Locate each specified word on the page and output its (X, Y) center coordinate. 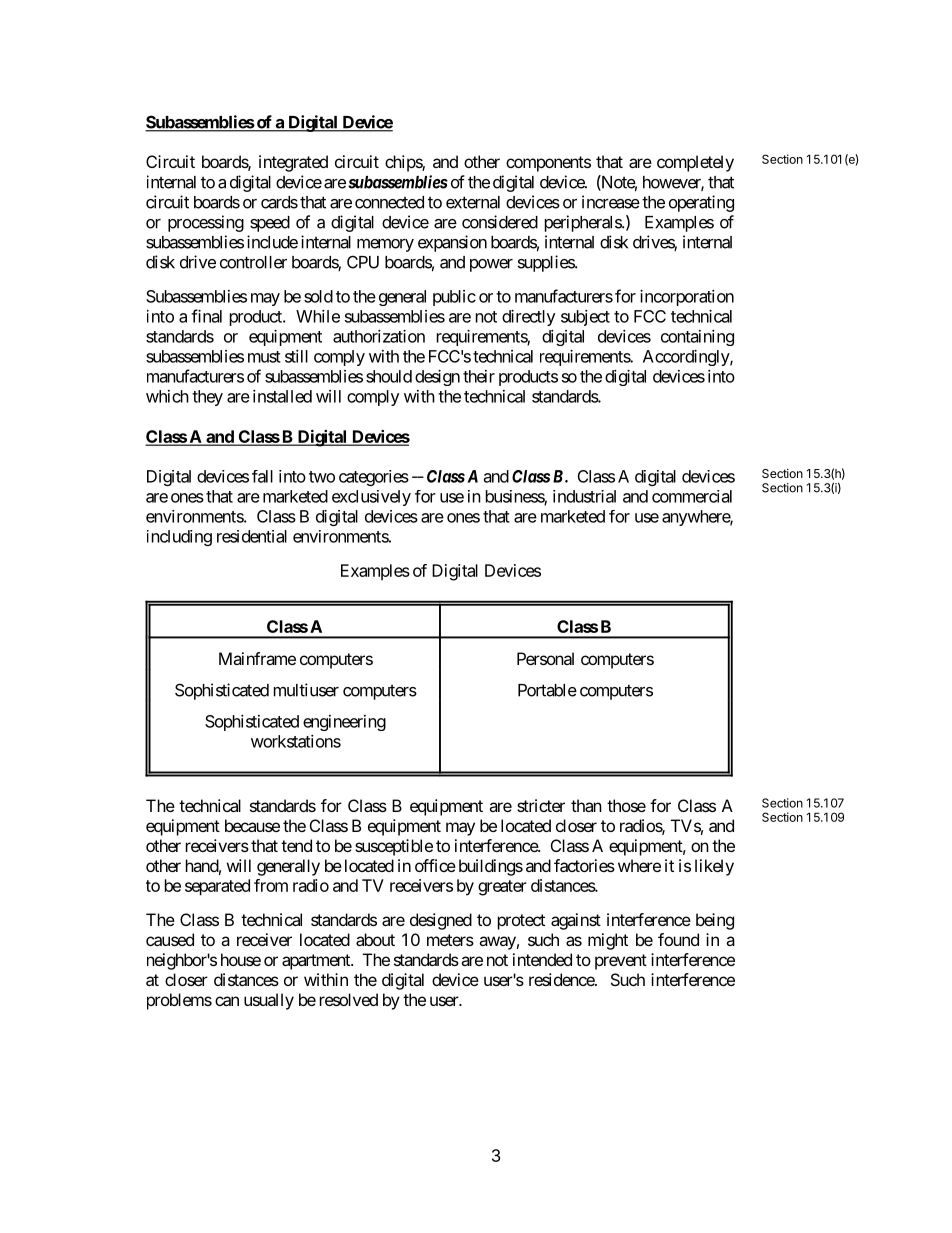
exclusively (371, 498)
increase (611, 202)
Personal (545, 658)
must (264, 357)
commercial (692, 496)
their (479, 376)
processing (206, 223)
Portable (547, 690)
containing (697, 338)
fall (262, 476)
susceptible (394, 847)
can (227, 1001)
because (252, 825)
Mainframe (257, 658)
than (586, 805)
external (473, 202)
